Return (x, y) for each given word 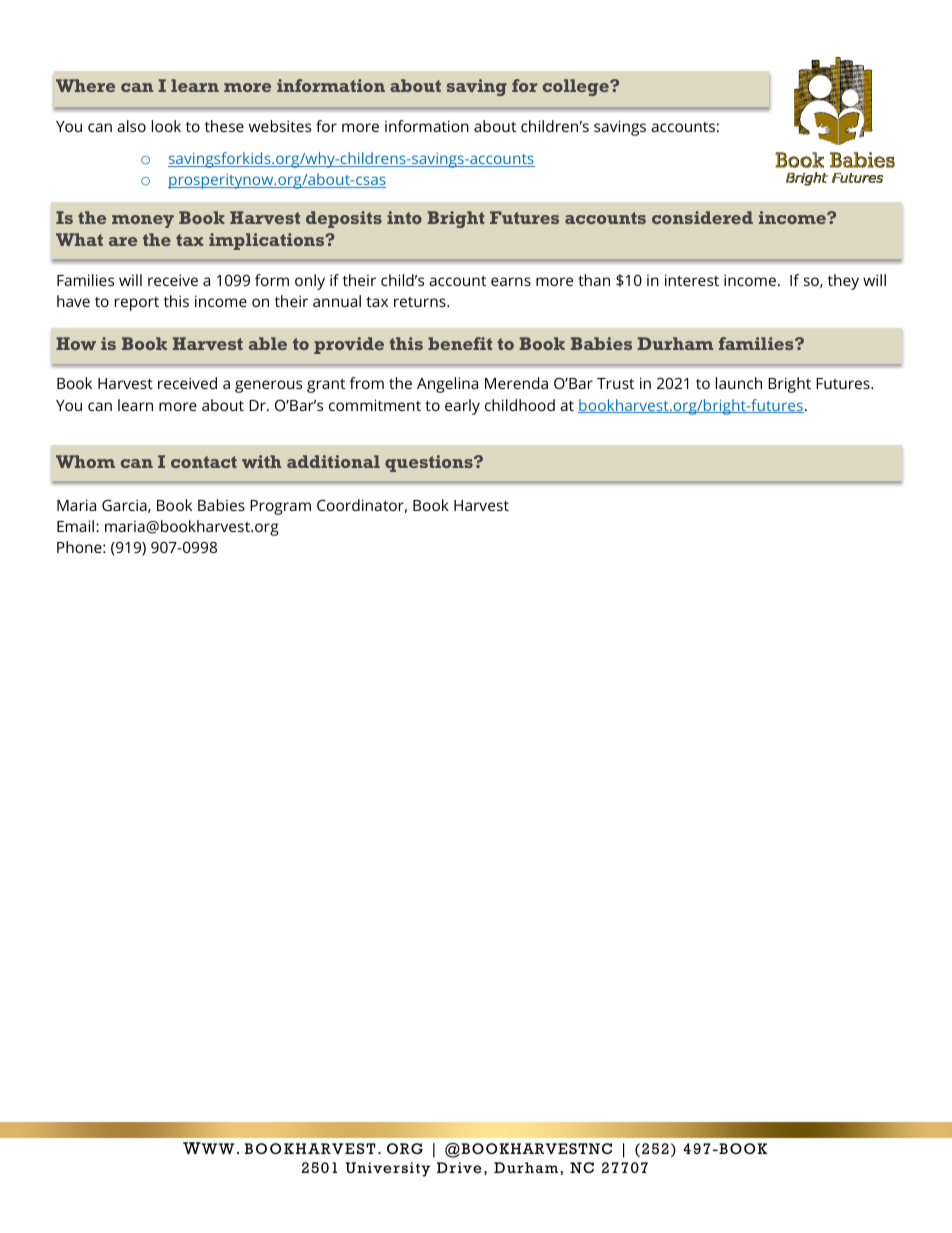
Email (77, 526)
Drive (459, 1168)
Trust (615, 383)
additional (333, 461)
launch (739, 383)
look (166, 126)
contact (204, 462)
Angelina (447, 385)
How (76, 343)
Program (280, 507)
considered (702, 217)
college (577, 87)
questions (430, 463)
